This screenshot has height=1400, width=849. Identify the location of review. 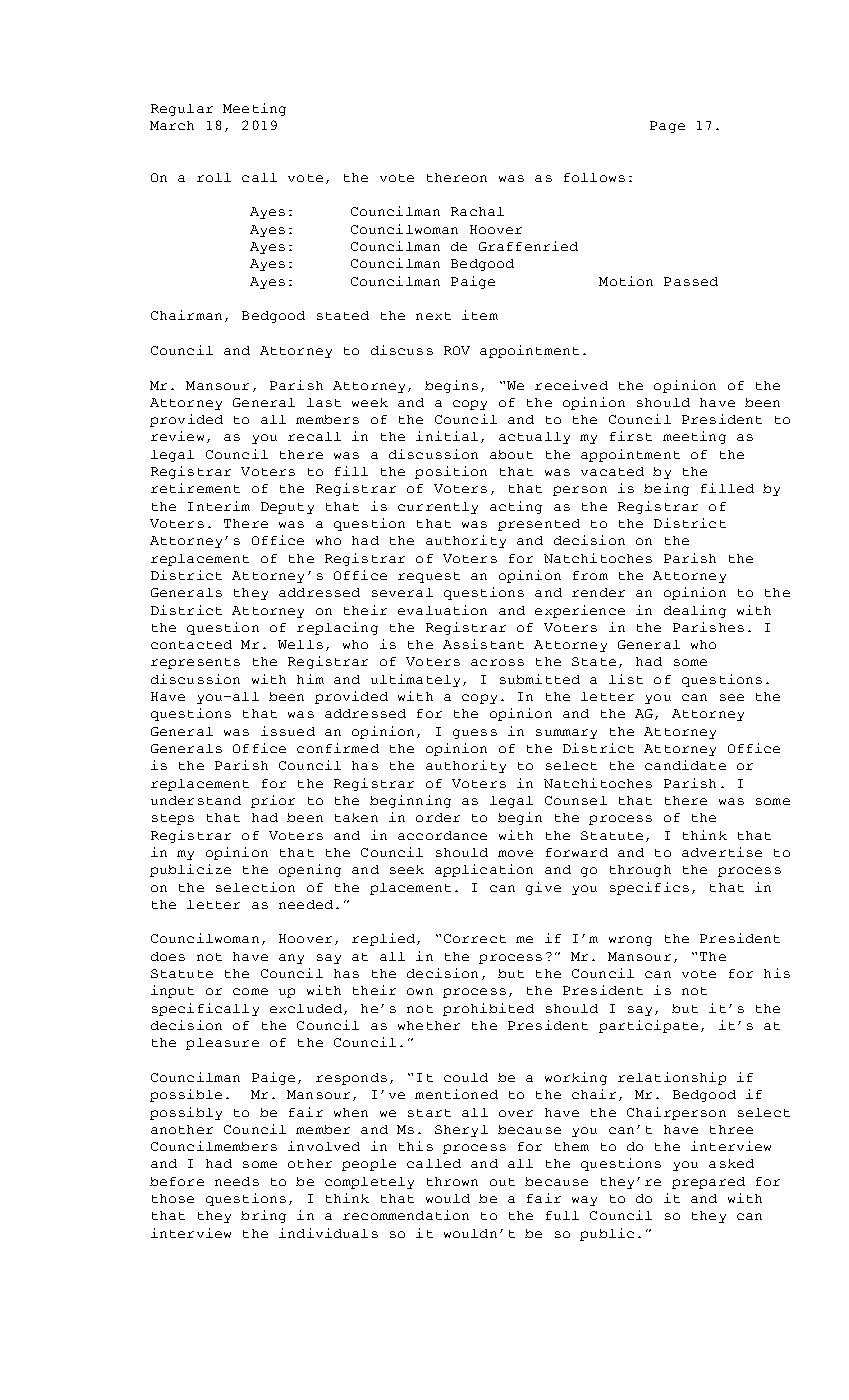
(177, 436).
